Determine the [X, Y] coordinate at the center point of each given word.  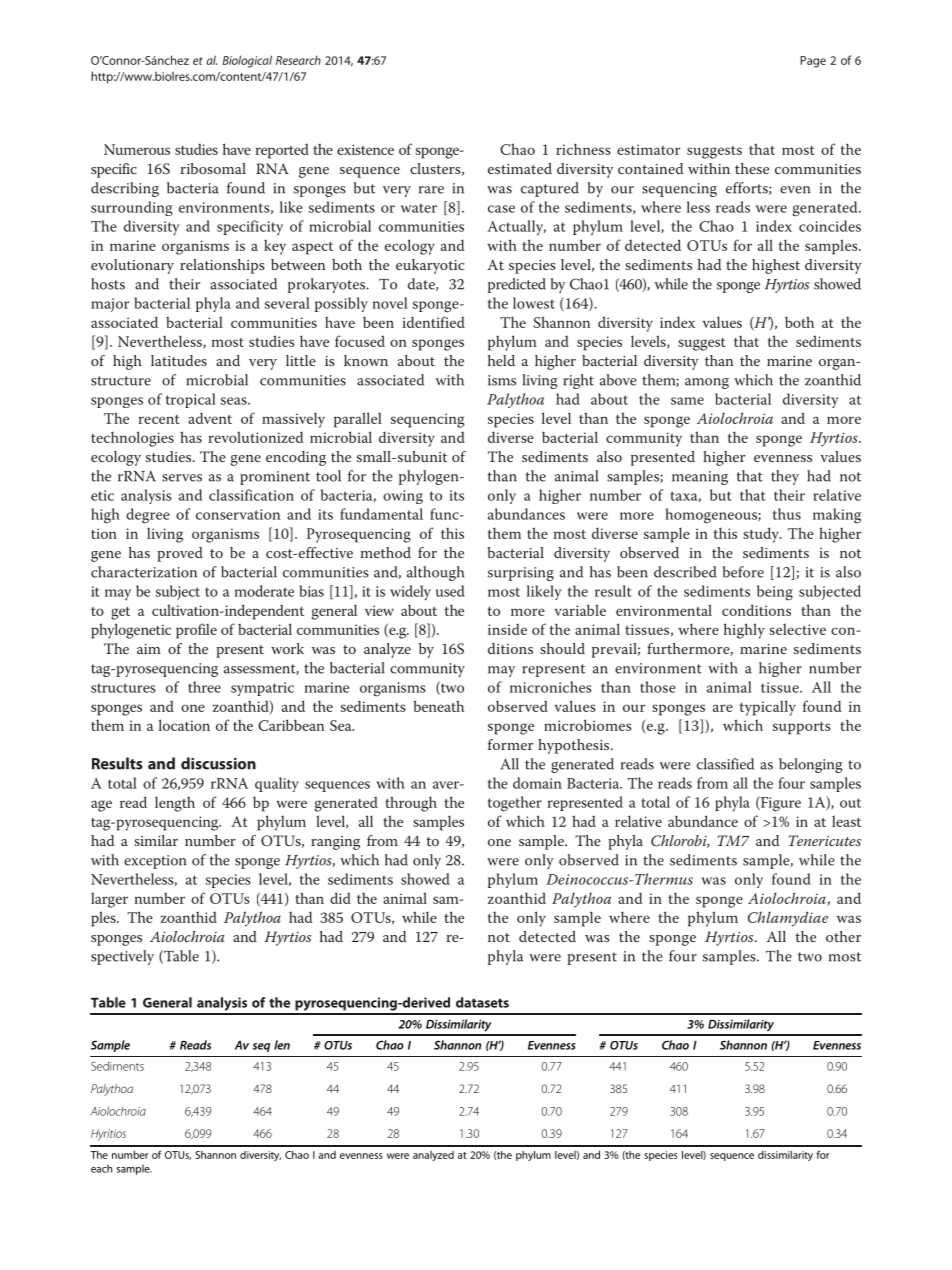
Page [813, 62]
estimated [520, 168]
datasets [482, 1002]
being [775, 593]
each [101, 1168]
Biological [247, 61]
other [843, 936]
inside [507, 629]
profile [196, 631]
